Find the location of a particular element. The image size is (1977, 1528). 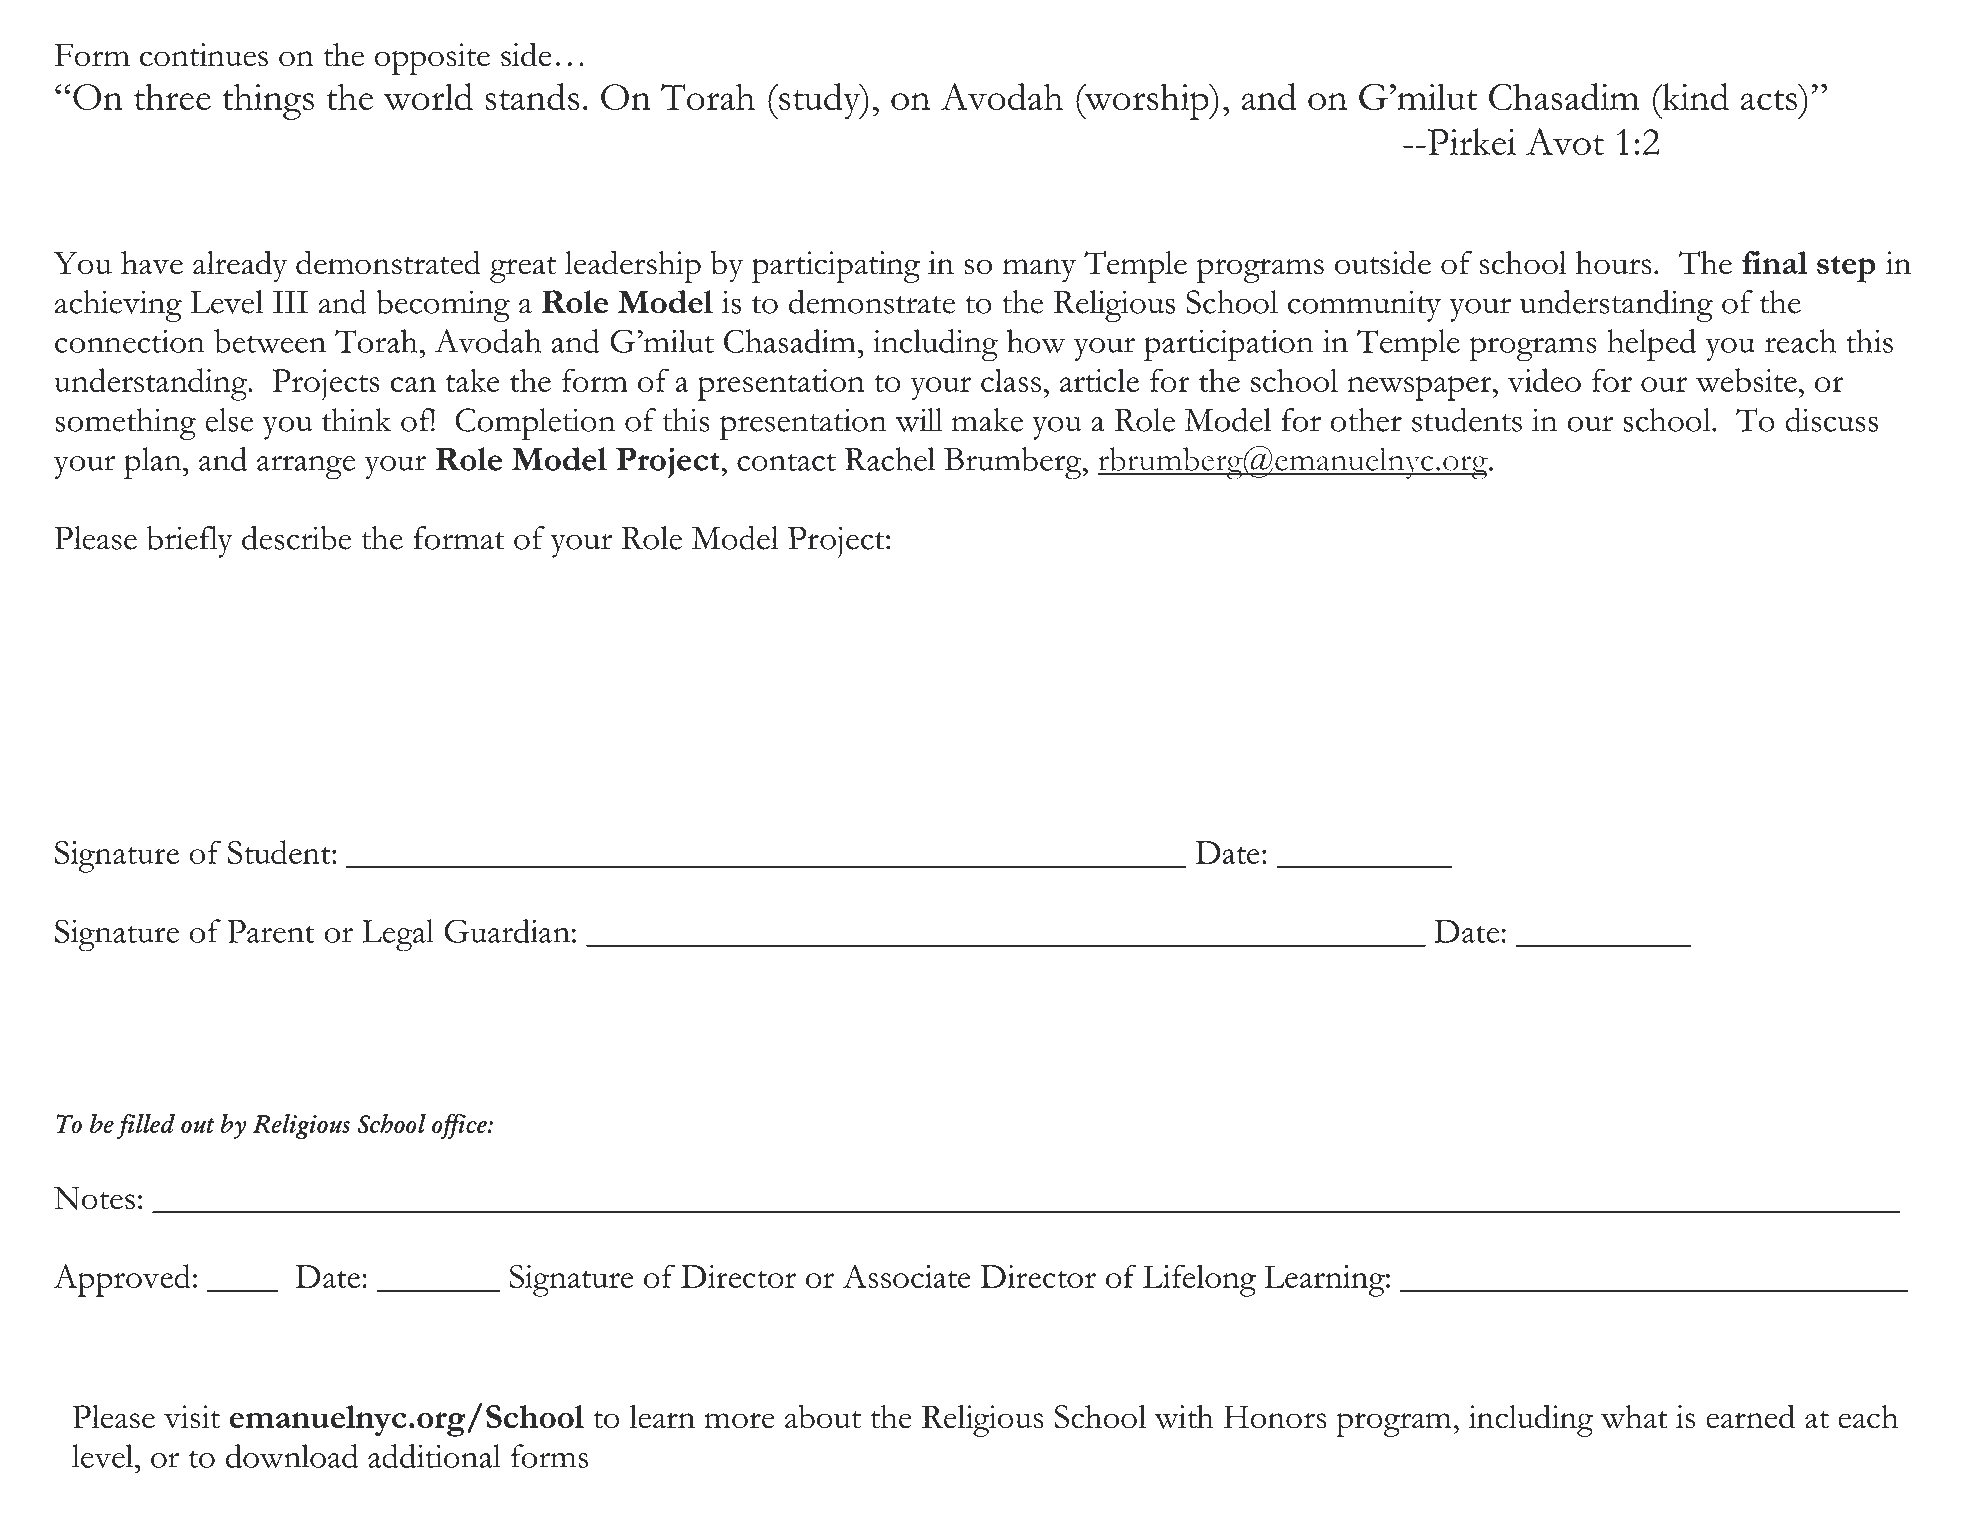

what is located at coordinates (1634, 1417).
